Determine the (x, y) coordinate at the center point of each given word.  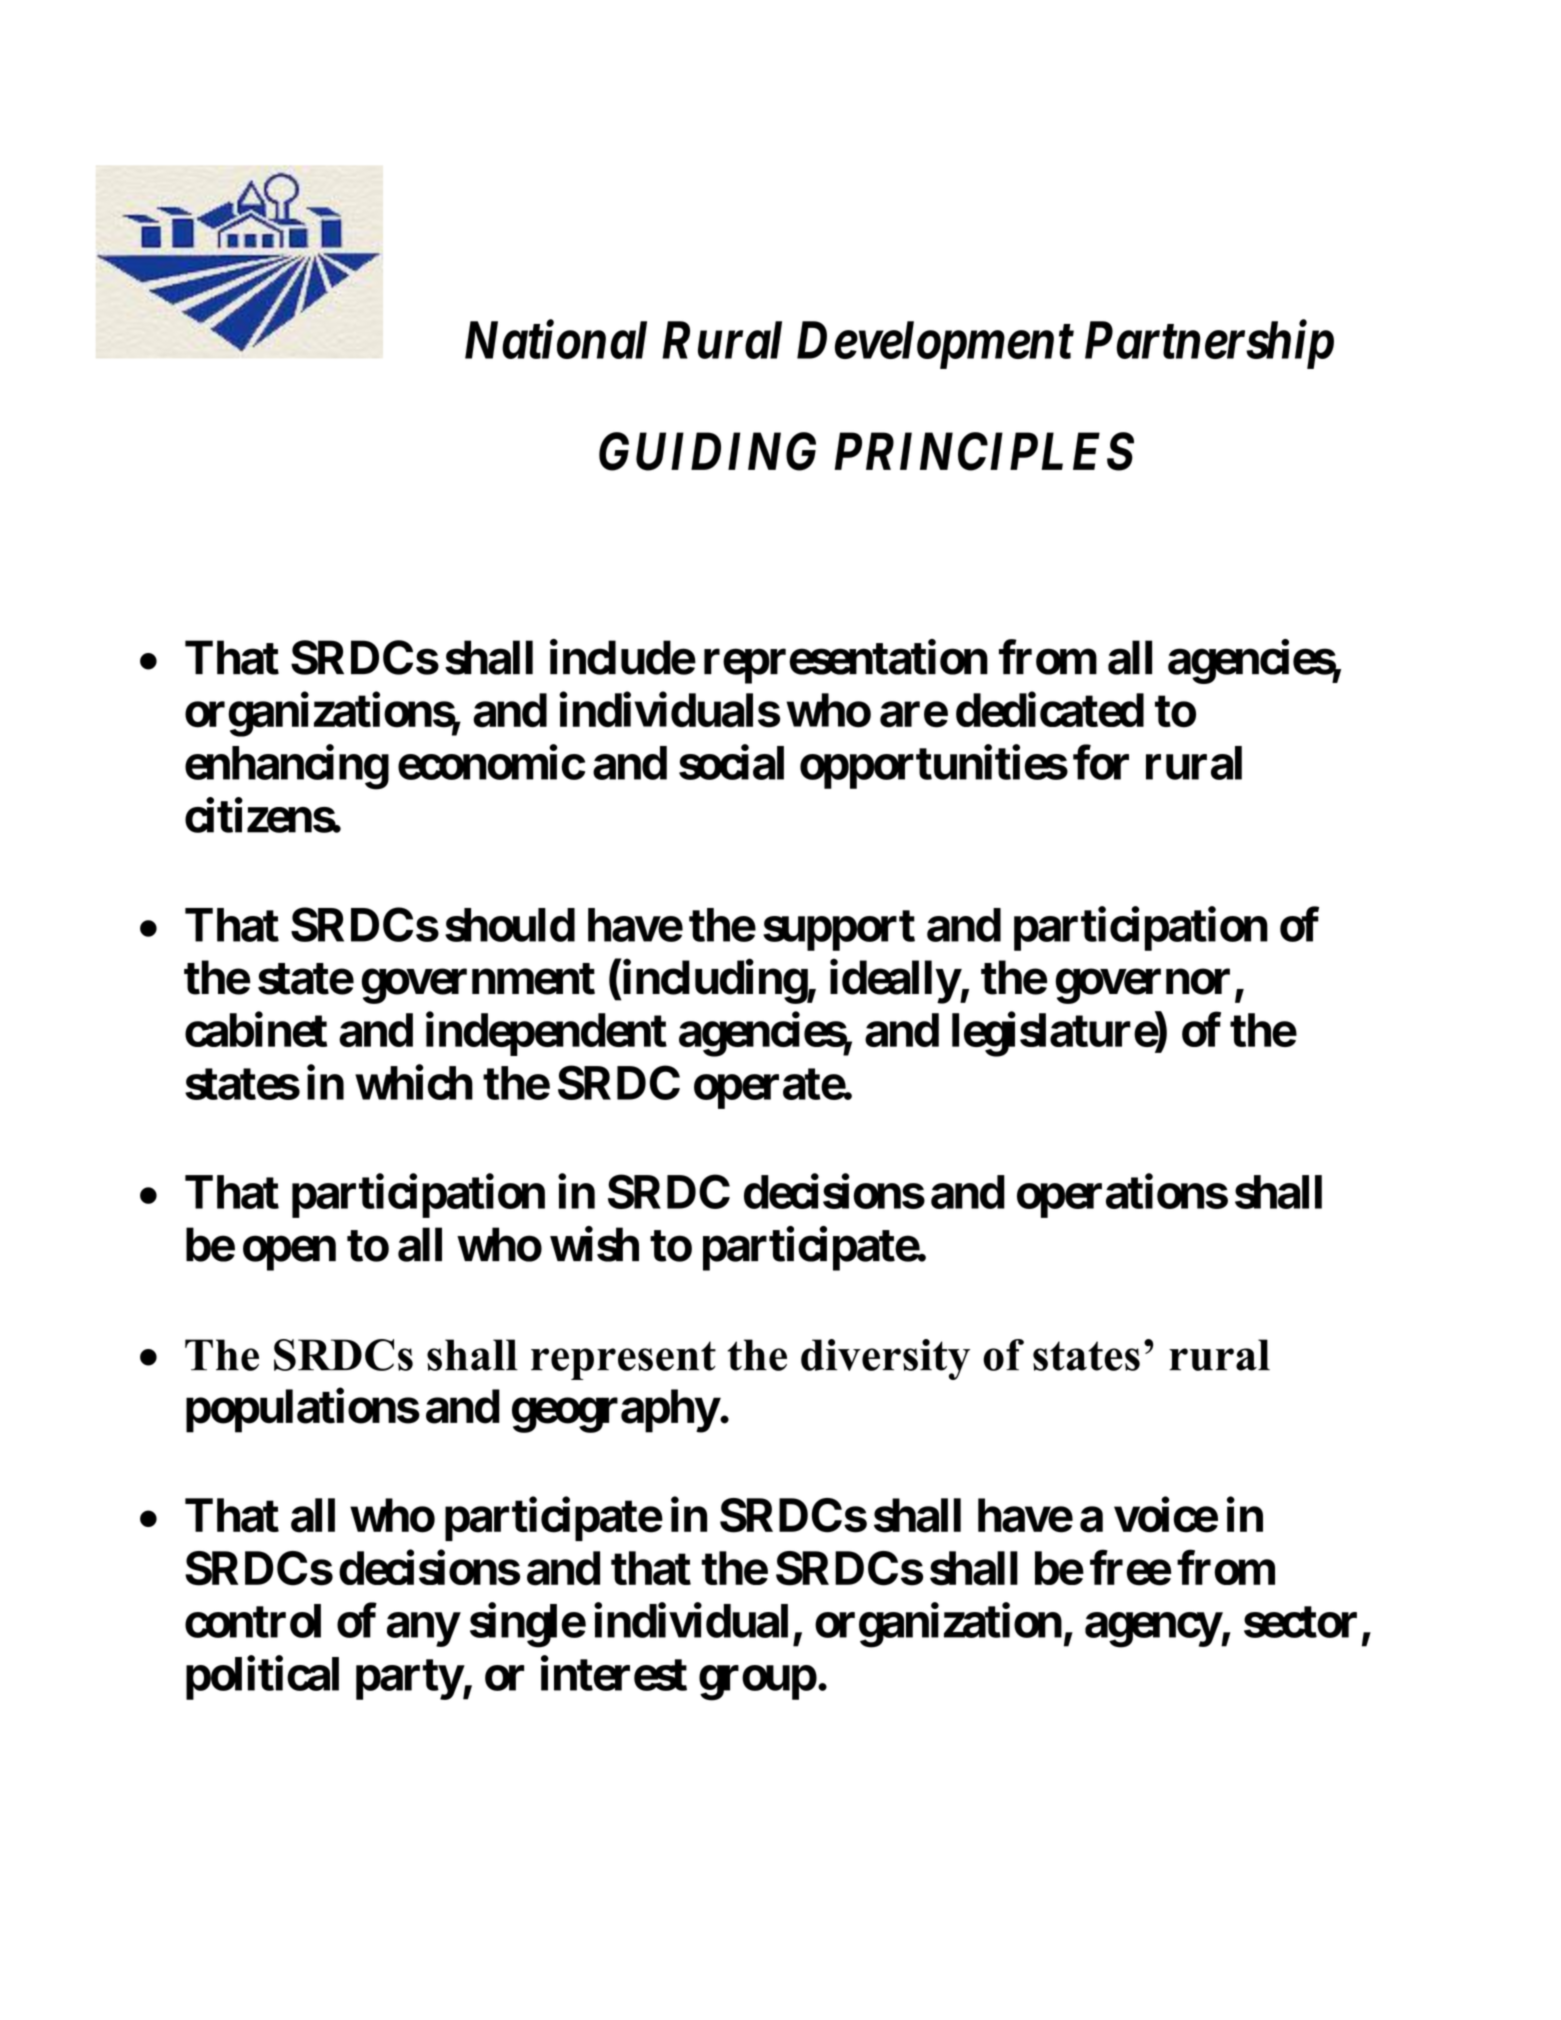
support (839, 930)
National (556, 339)
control (253, 1621)
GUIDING (707, 451)
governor (1142, 987)
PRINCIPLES (984, 451)
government (478, 983)
